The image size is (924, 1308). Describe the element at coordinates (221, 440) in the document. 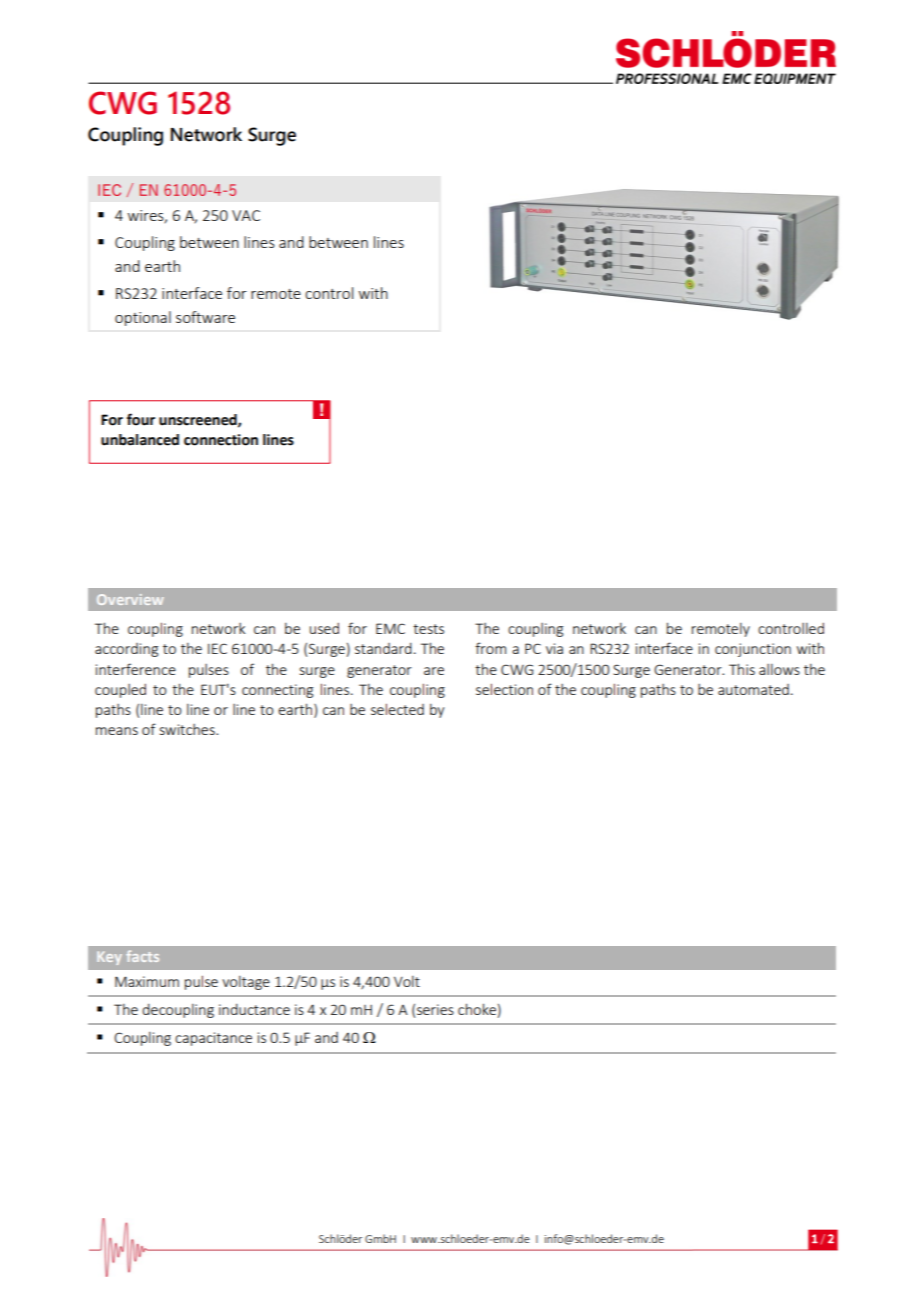

I see `connection` at that location.
